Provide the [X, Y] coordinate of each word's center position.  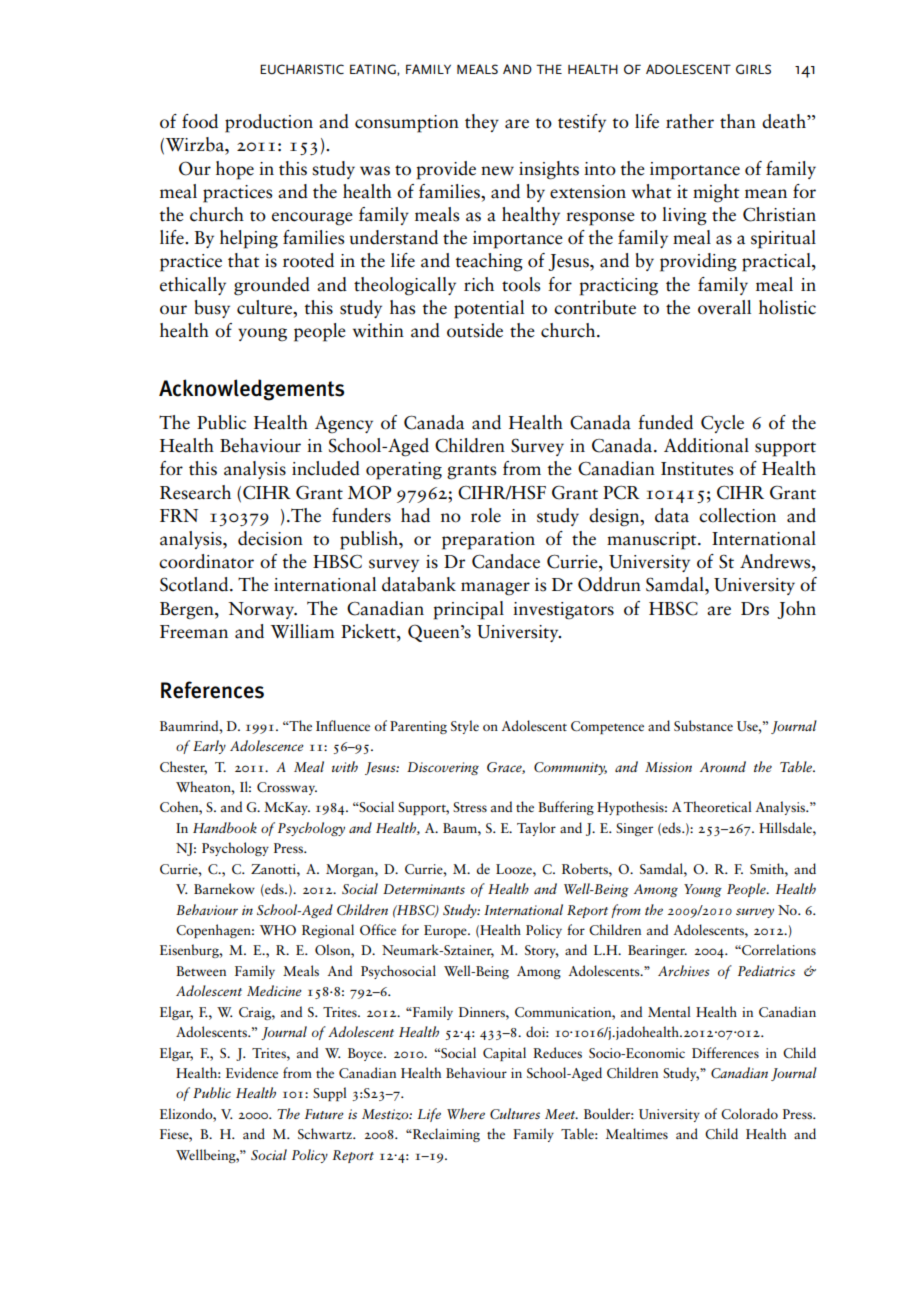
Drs [755, 609]
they [482, 123]
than [738, 121]
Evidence [252, 1072]
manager [495, 589]
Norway [262, 610]
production [269, 123]
